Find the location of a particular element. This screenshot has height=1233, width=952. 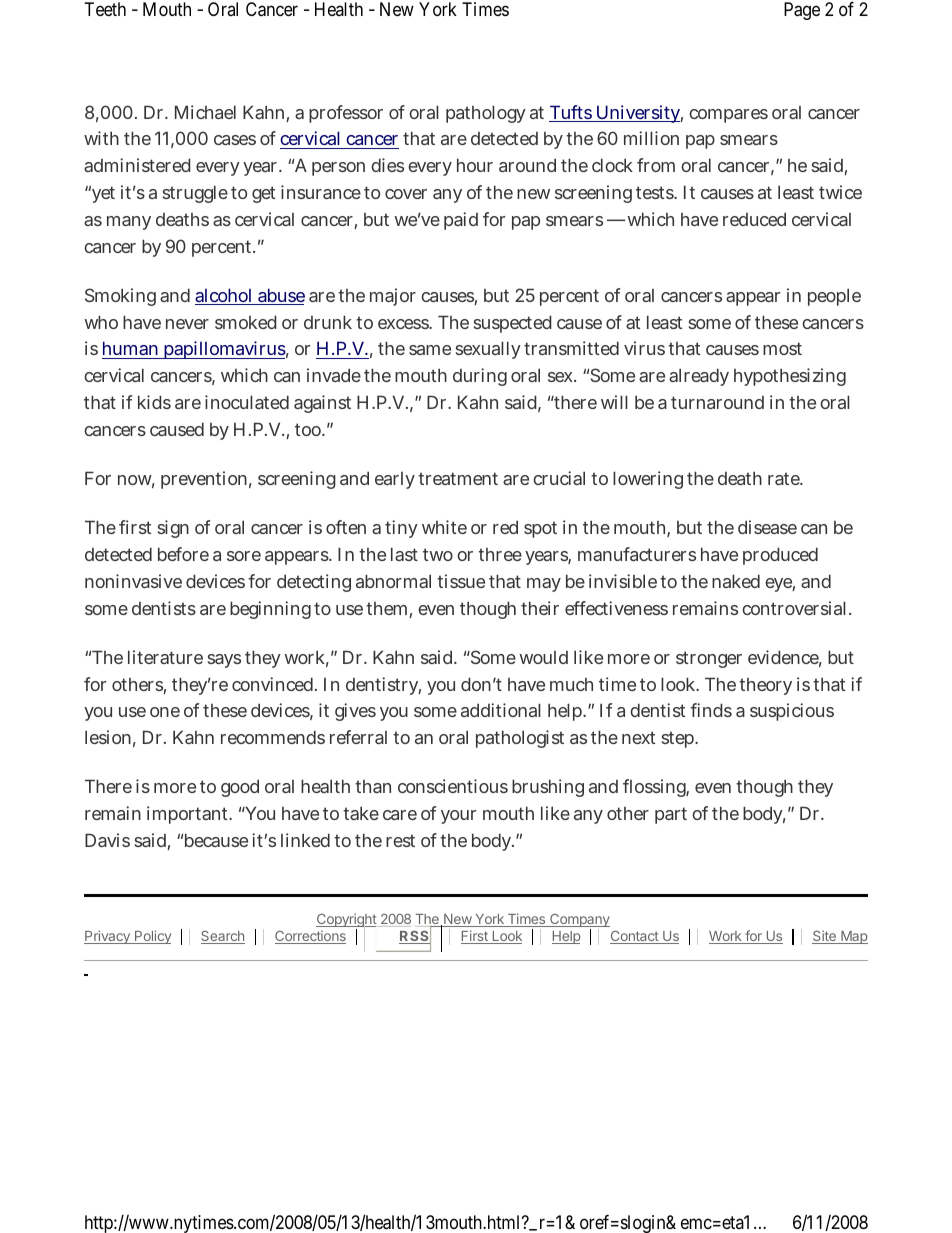

theory is located at coordinates (765, 686).
